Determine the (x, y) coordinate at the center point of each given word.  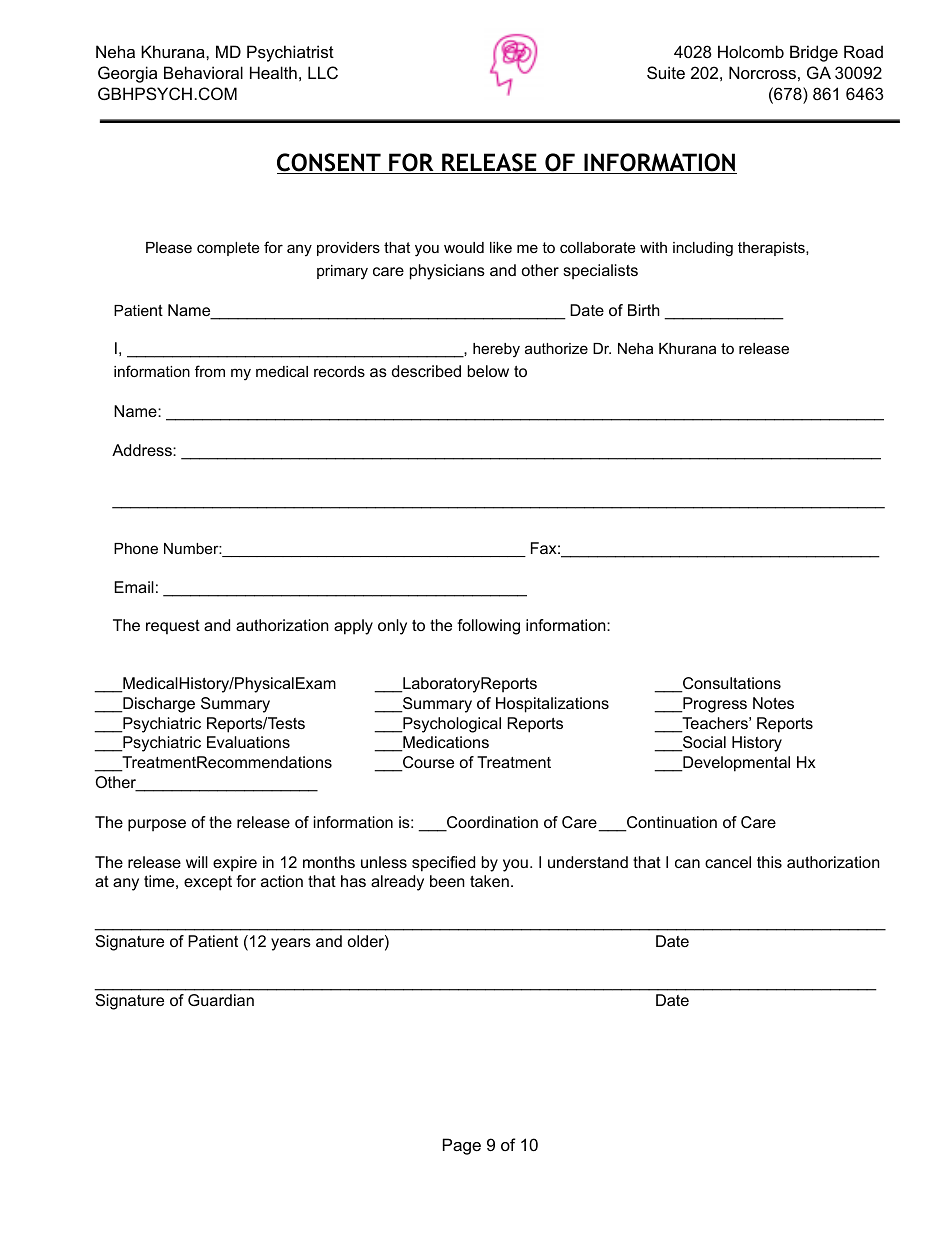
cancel (728, 862)
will (197, 862)
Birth (644, 310)
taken (489, 881)
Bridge (814, 53)
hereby (496, 350)
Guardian (221, 1000)
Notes (773, 703)
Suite (666, 72)
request (173, 627)
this (769, 862)
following (488, 627)
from (210, 371)
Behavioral (203, 72)
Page (462, 1146)
